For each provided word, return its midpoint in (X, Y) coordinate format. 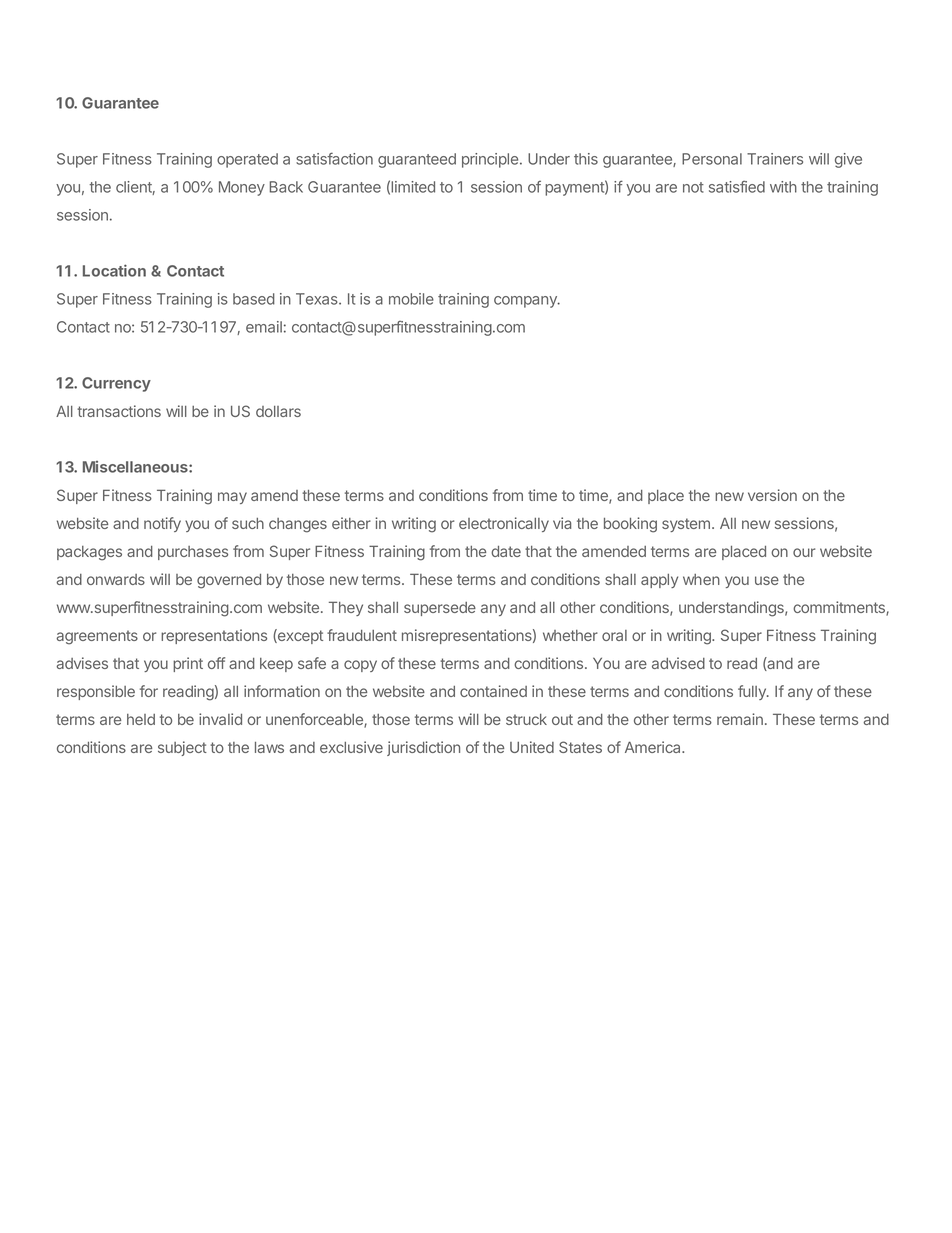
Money (242, 188)
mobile (411, 299)
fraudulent (362, 635)
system (686, 525)
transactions (119, 411)
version (772, 495)
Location (114, 270)
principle (490, 160)
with (783, 187)
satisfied (737, 187)
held (141, 719)
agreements (97, 637)
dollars (278, 411)
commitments (840, 608)
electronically (504, 524)
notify (162, 524)
